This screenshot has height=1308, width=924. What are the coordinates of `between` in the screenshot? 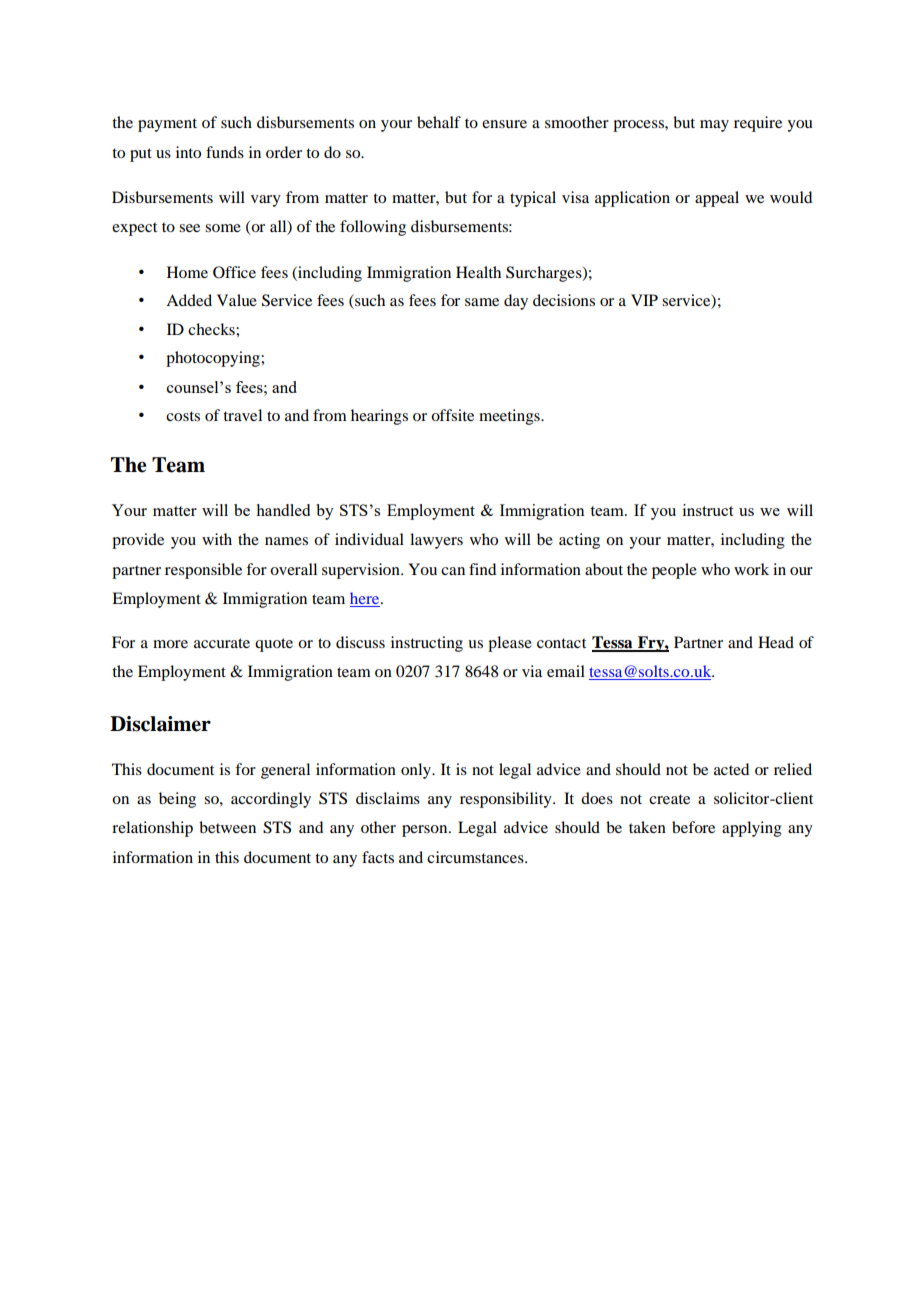 It's located at (227, 827).
